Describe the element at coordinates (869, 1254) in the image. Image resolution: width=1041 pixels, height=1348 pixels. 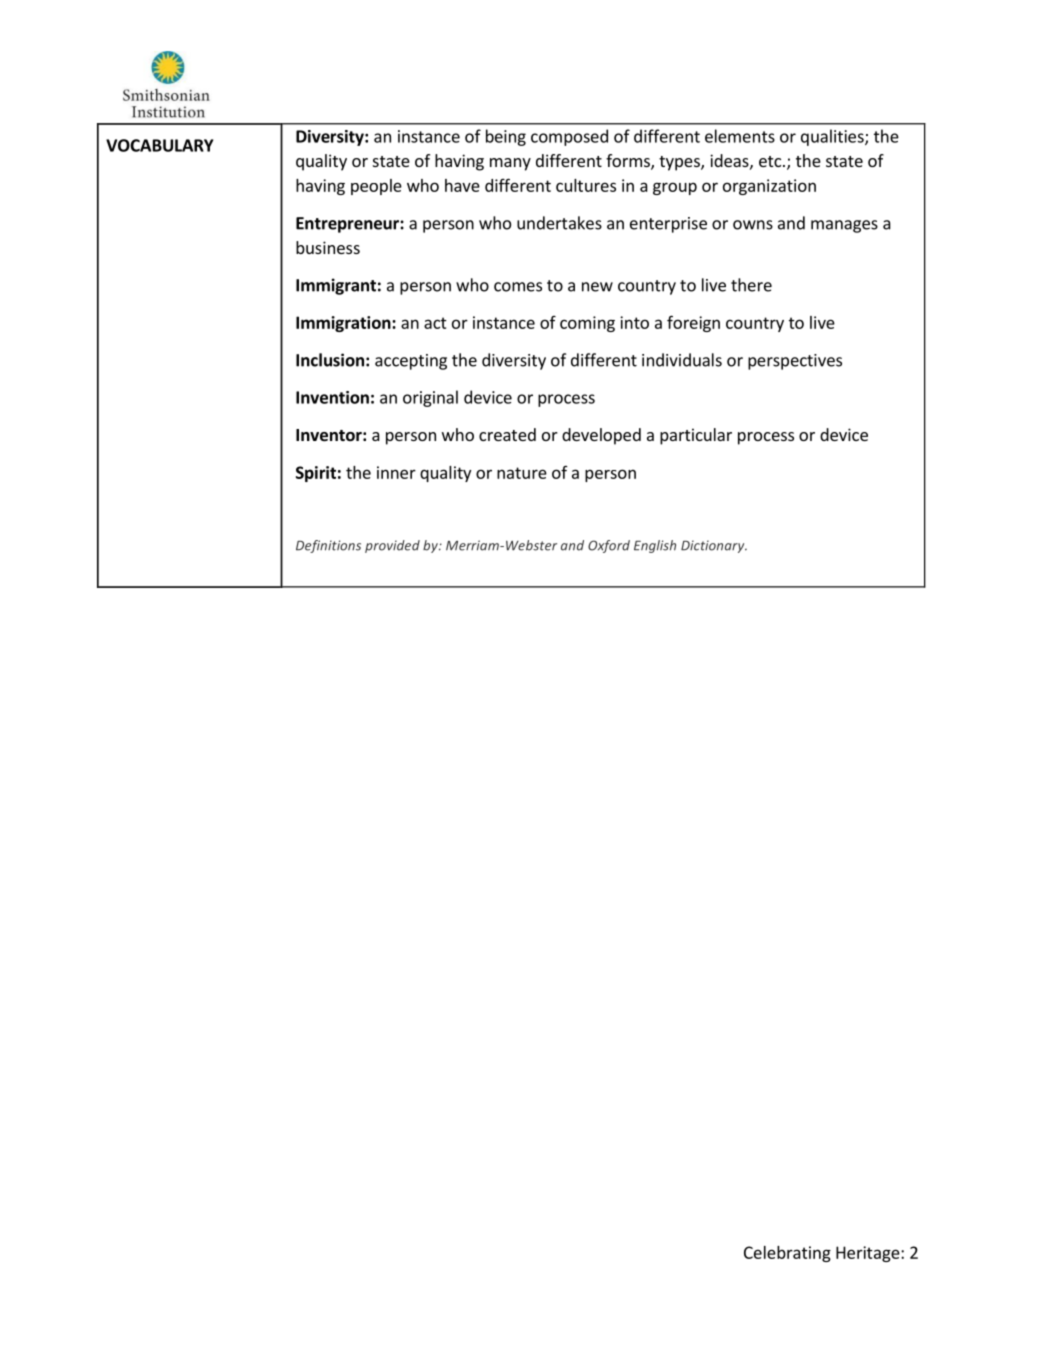
I see `Heritage` at that location.
